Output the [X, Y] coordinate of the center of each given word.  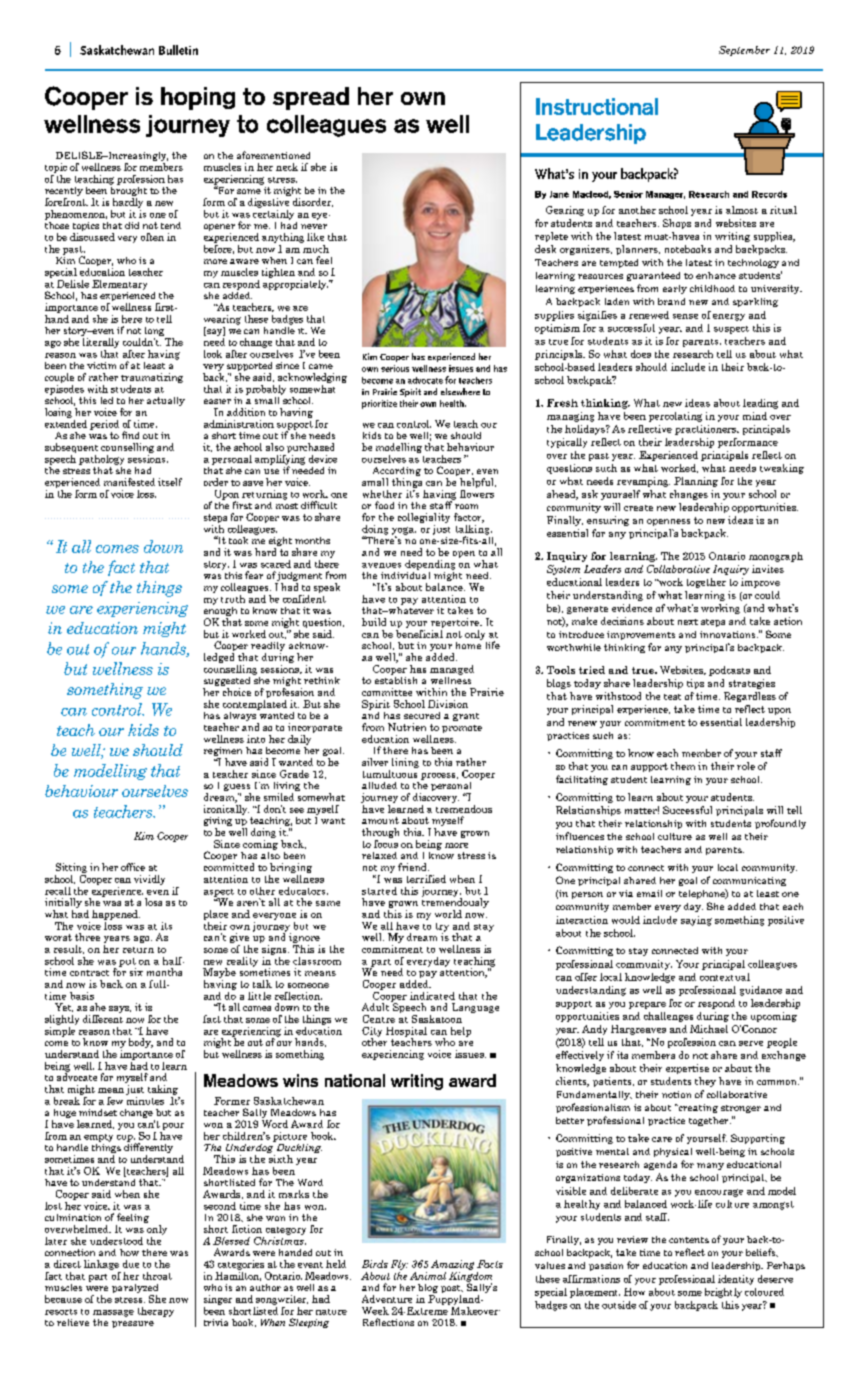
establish [396, 679]
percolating [675, 417]
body [141, 1043]
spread [311, 98]
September [744, 51]
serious [395, 368]
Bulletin [178, 50]
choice [237, 692]
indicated [432, 996]
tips [695, 684]
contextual [725, 977]
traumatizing [152, 378]
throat [157, 1276]
